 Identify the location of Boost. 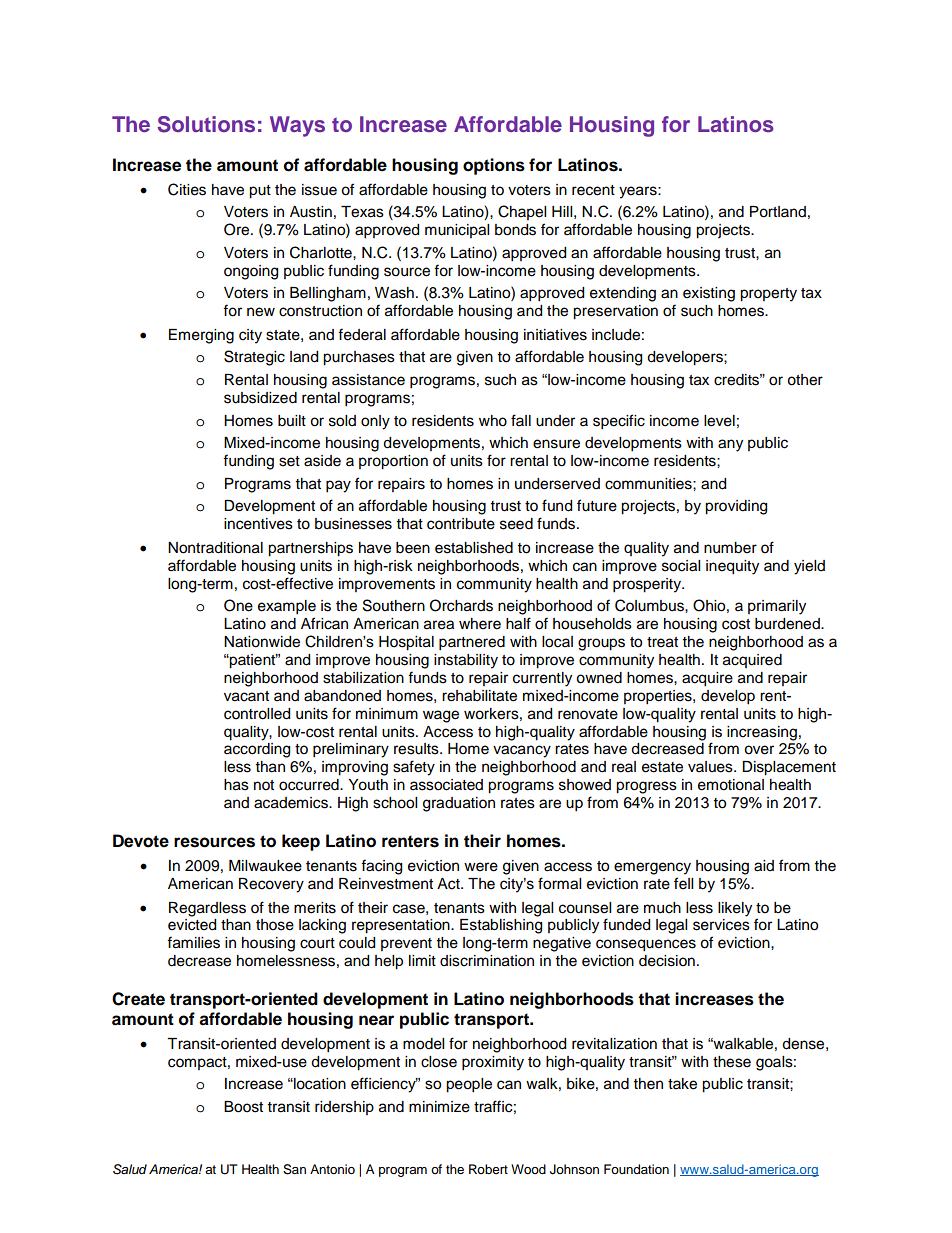
(243, 1107).
